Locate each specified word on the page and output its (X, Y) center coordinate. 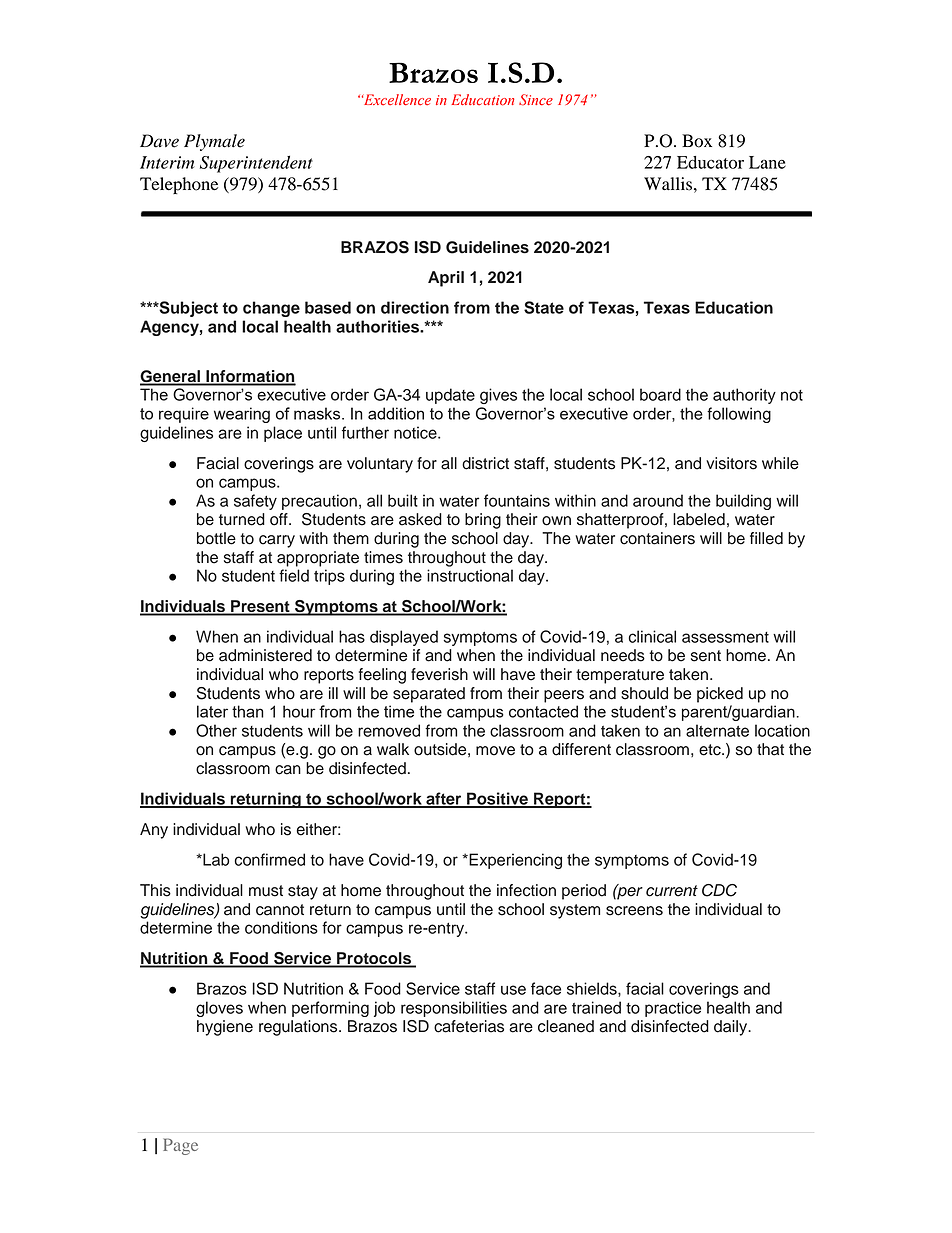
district (485, 463)
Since (536, 100)
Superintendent (256, 164)
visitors (731, 463)
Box (697, 141)
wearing (242, 415)
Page (180, 1146)
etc (711, 750)
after (444, 799)
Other (216, 730)
